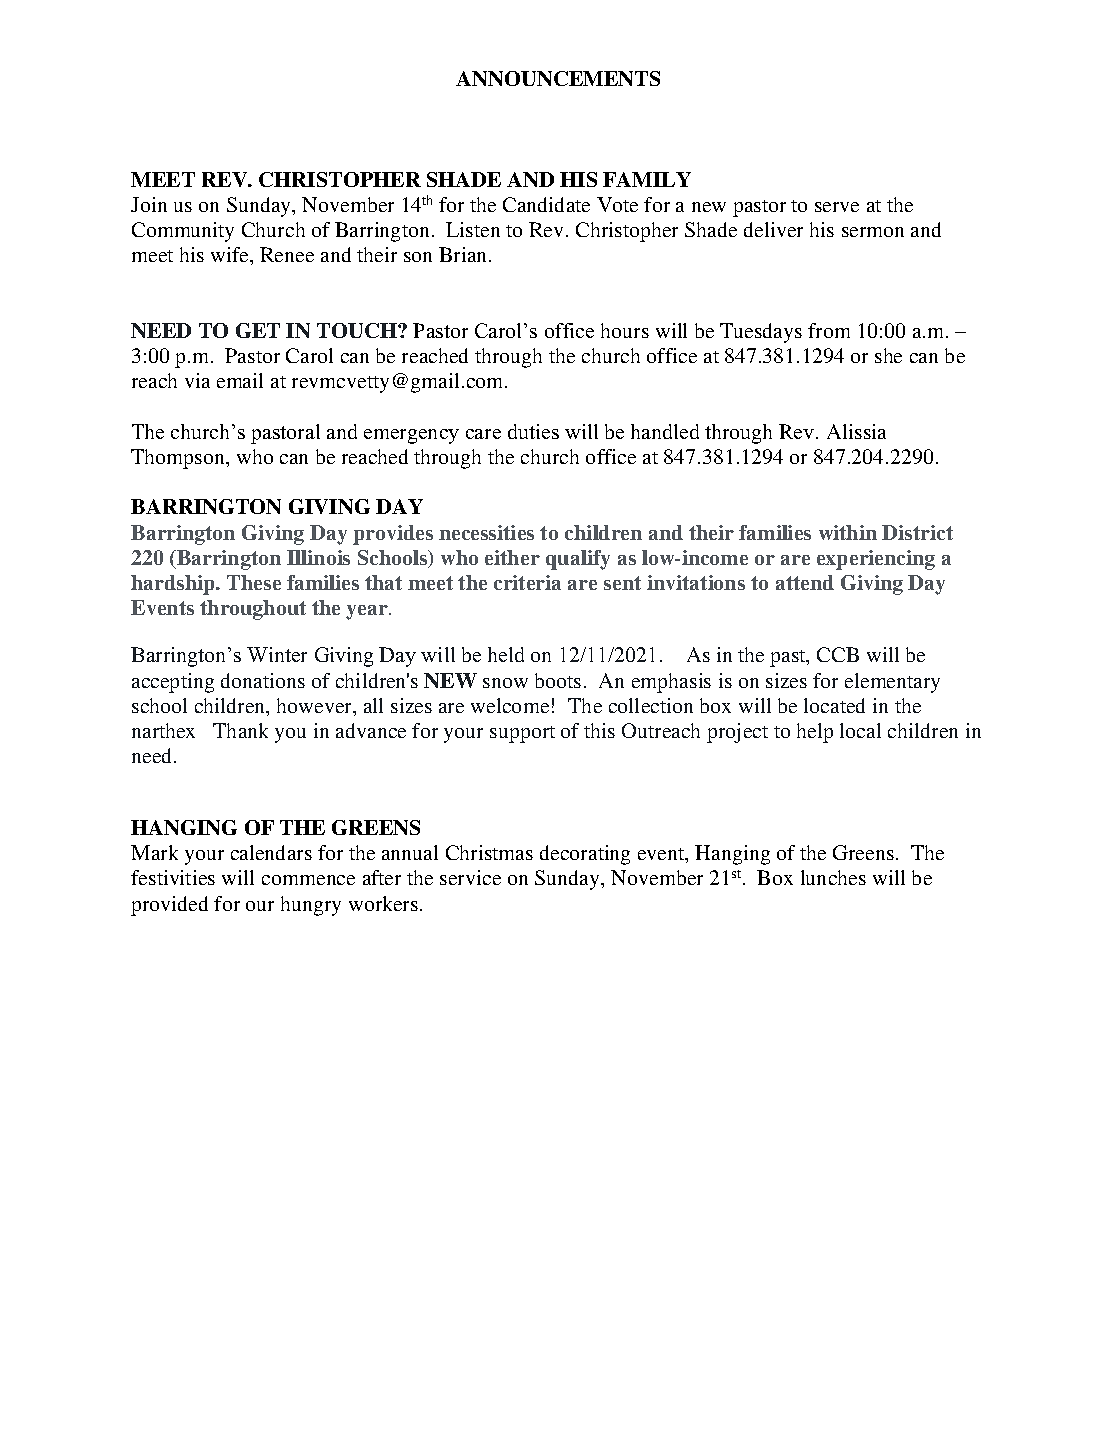 This screenshot has height=1447, width=1118. I want to click on Thompson, so click(179, 459).
